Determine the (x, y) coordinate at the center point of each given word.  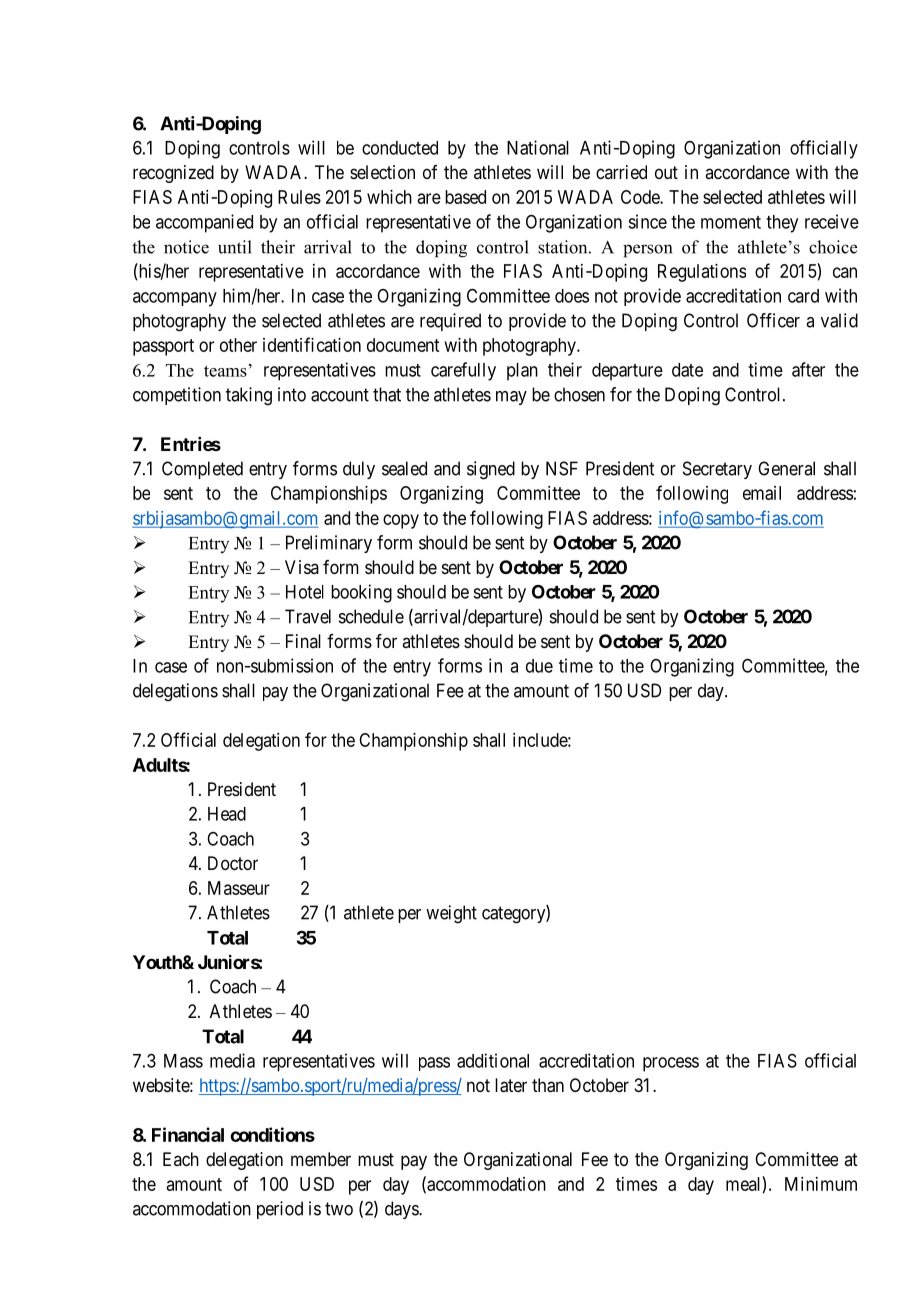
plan (522, 372)
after (808, 369)
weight (451, 914)
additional (493, 1060)
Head (227, 814)
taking (249, 396)
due (539, 666)
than (548, 1085)
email (762, 493)
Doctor (233, 863)
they (782, 224)
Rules (299, 197)
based (465, 197)
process (671, 1064)
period (280, 1210)
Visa (302, 567)
